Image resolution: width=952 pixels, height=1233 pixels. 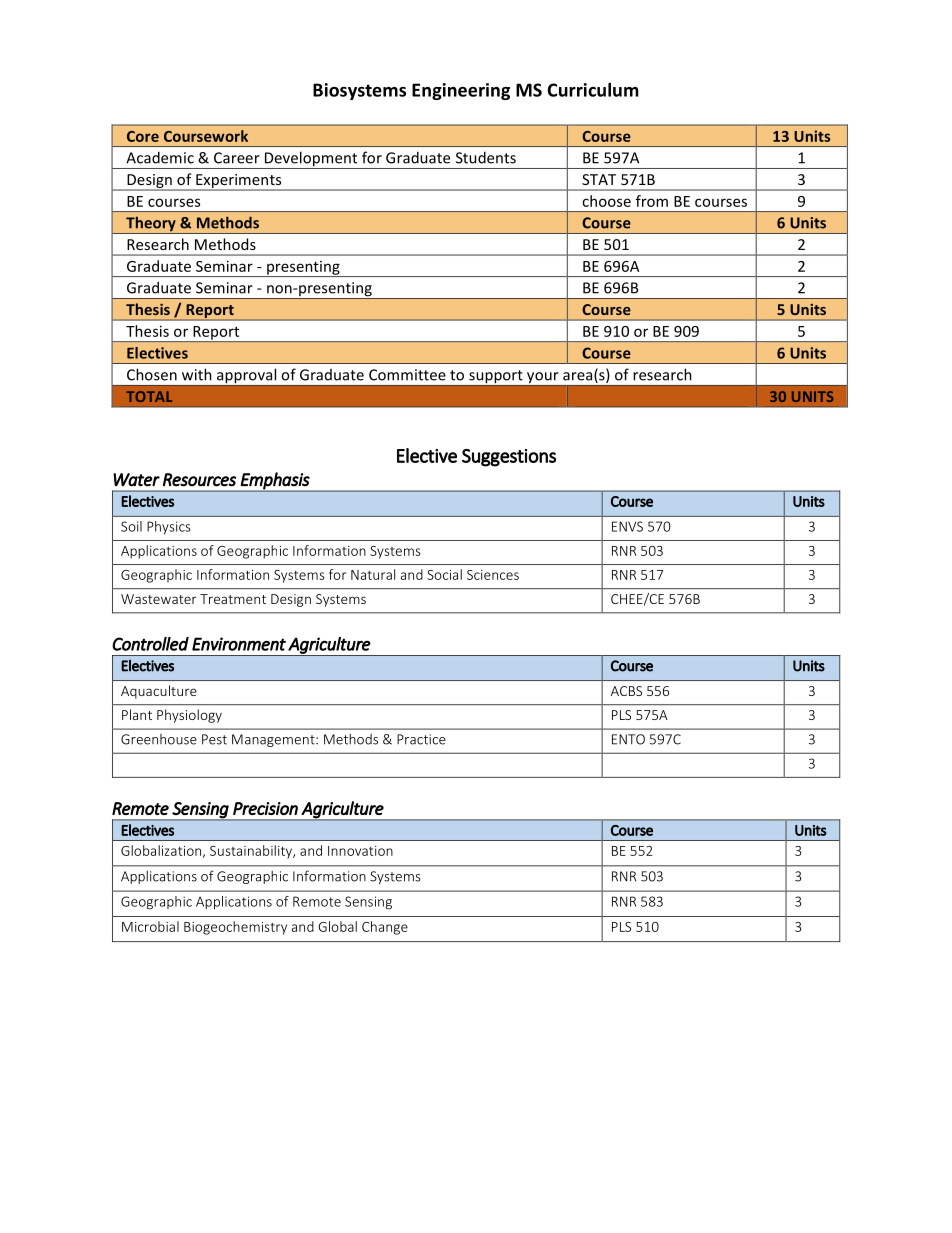 What do you see at coordinates (509, 458) in the image?
I see `Suggestions` at bounding box center [509, 458].
